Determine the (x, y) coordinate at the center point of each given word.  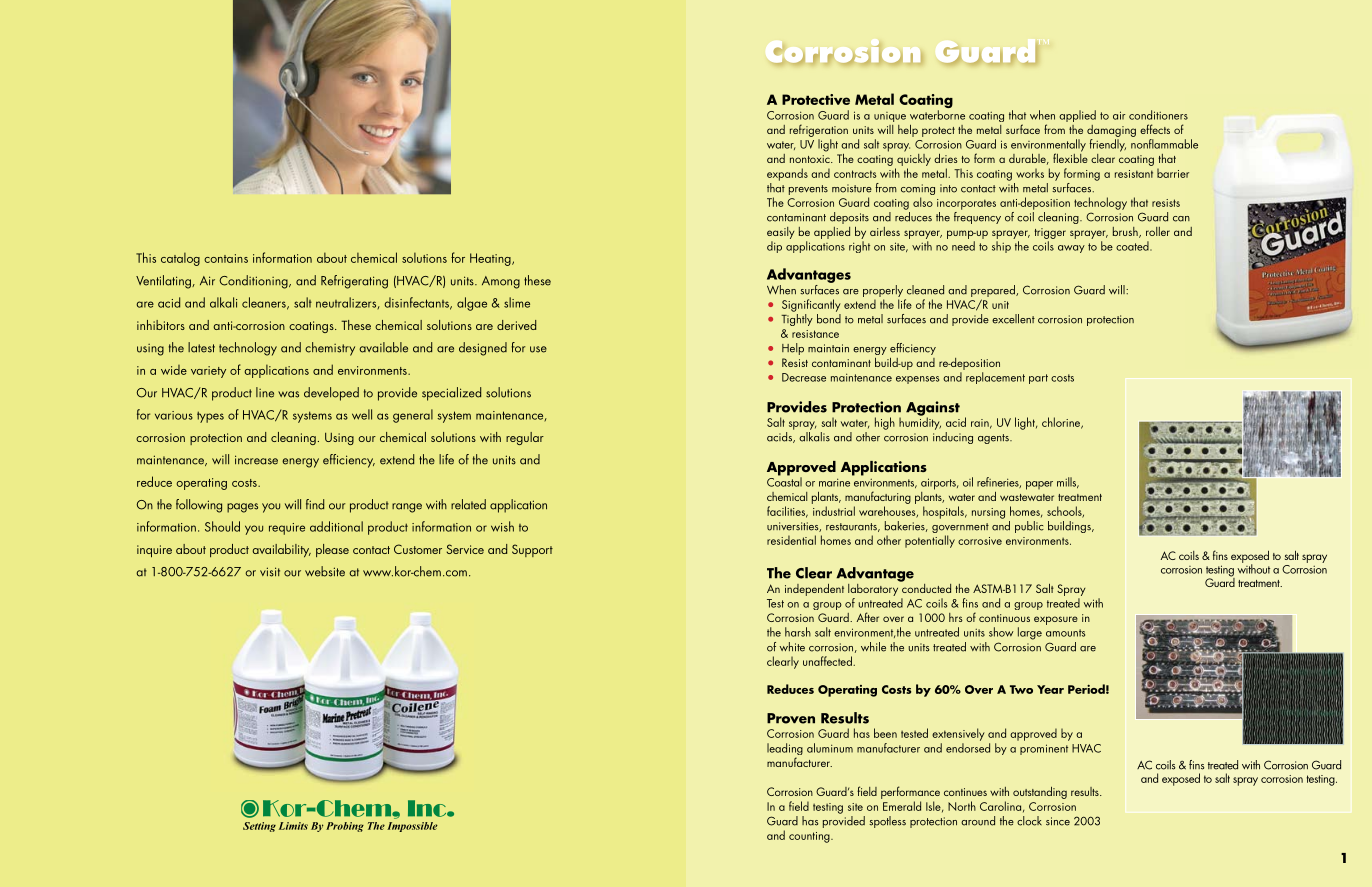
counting (810, 837)
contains (226, 258)
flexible (1070, 157)
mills (1068, 482)
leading (785, 750)
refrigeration (819, 130)
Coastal (784, 481)
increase (256, 460)
